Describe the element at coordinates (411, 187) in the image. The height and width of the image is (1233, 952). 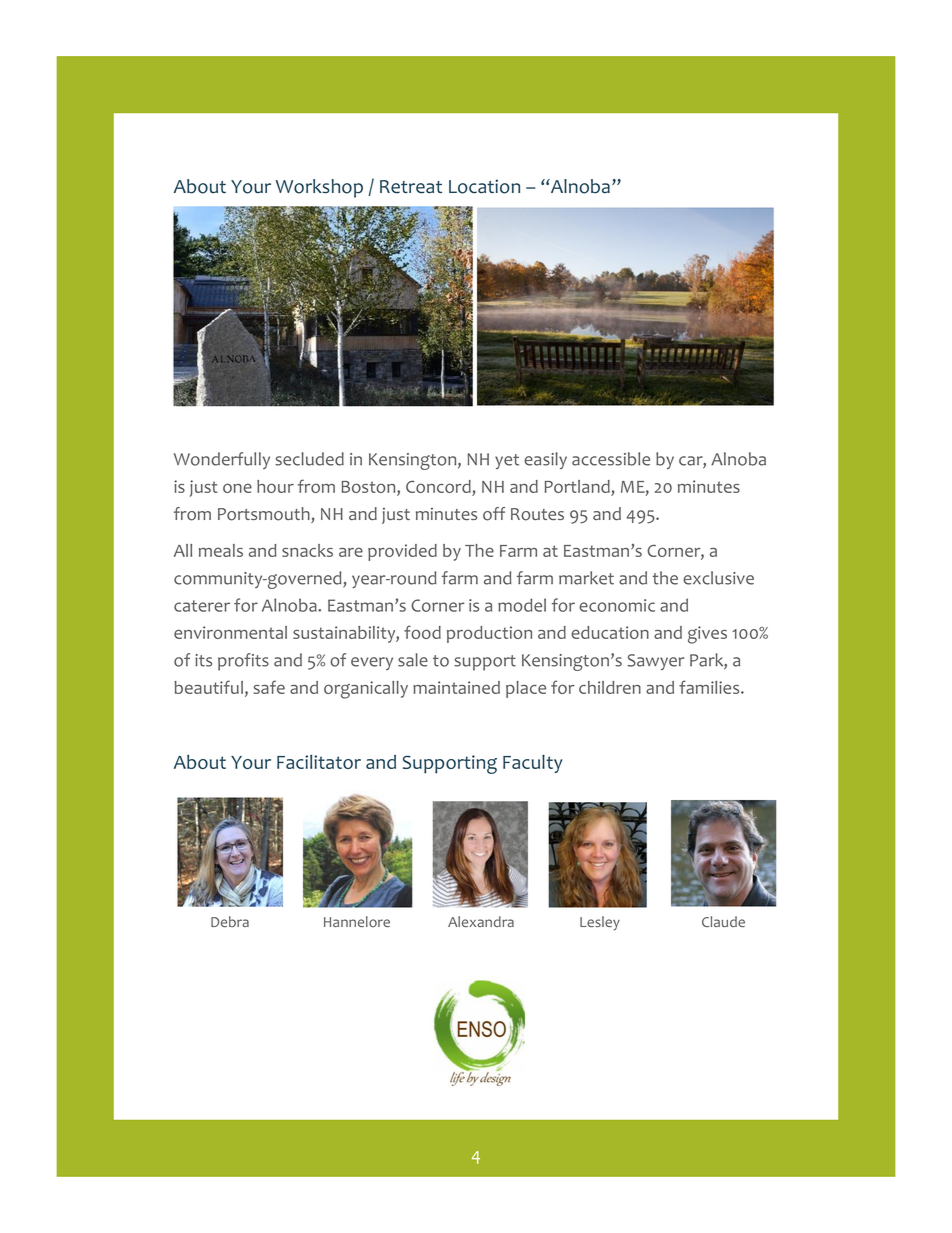
I see `Retreat` at that location.
